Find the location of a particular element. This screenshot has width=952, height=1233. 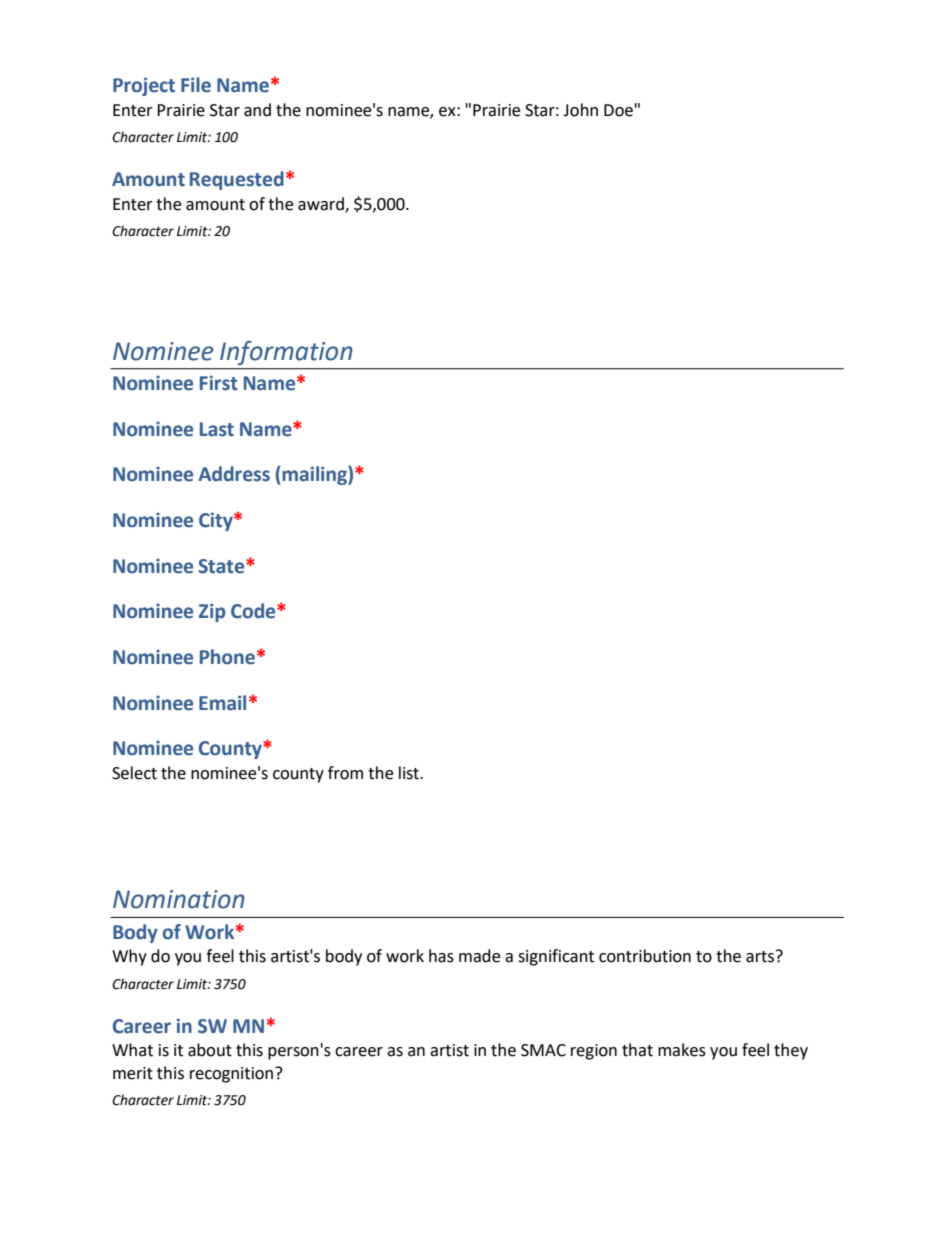

John is located at coordinates (580, 110).
